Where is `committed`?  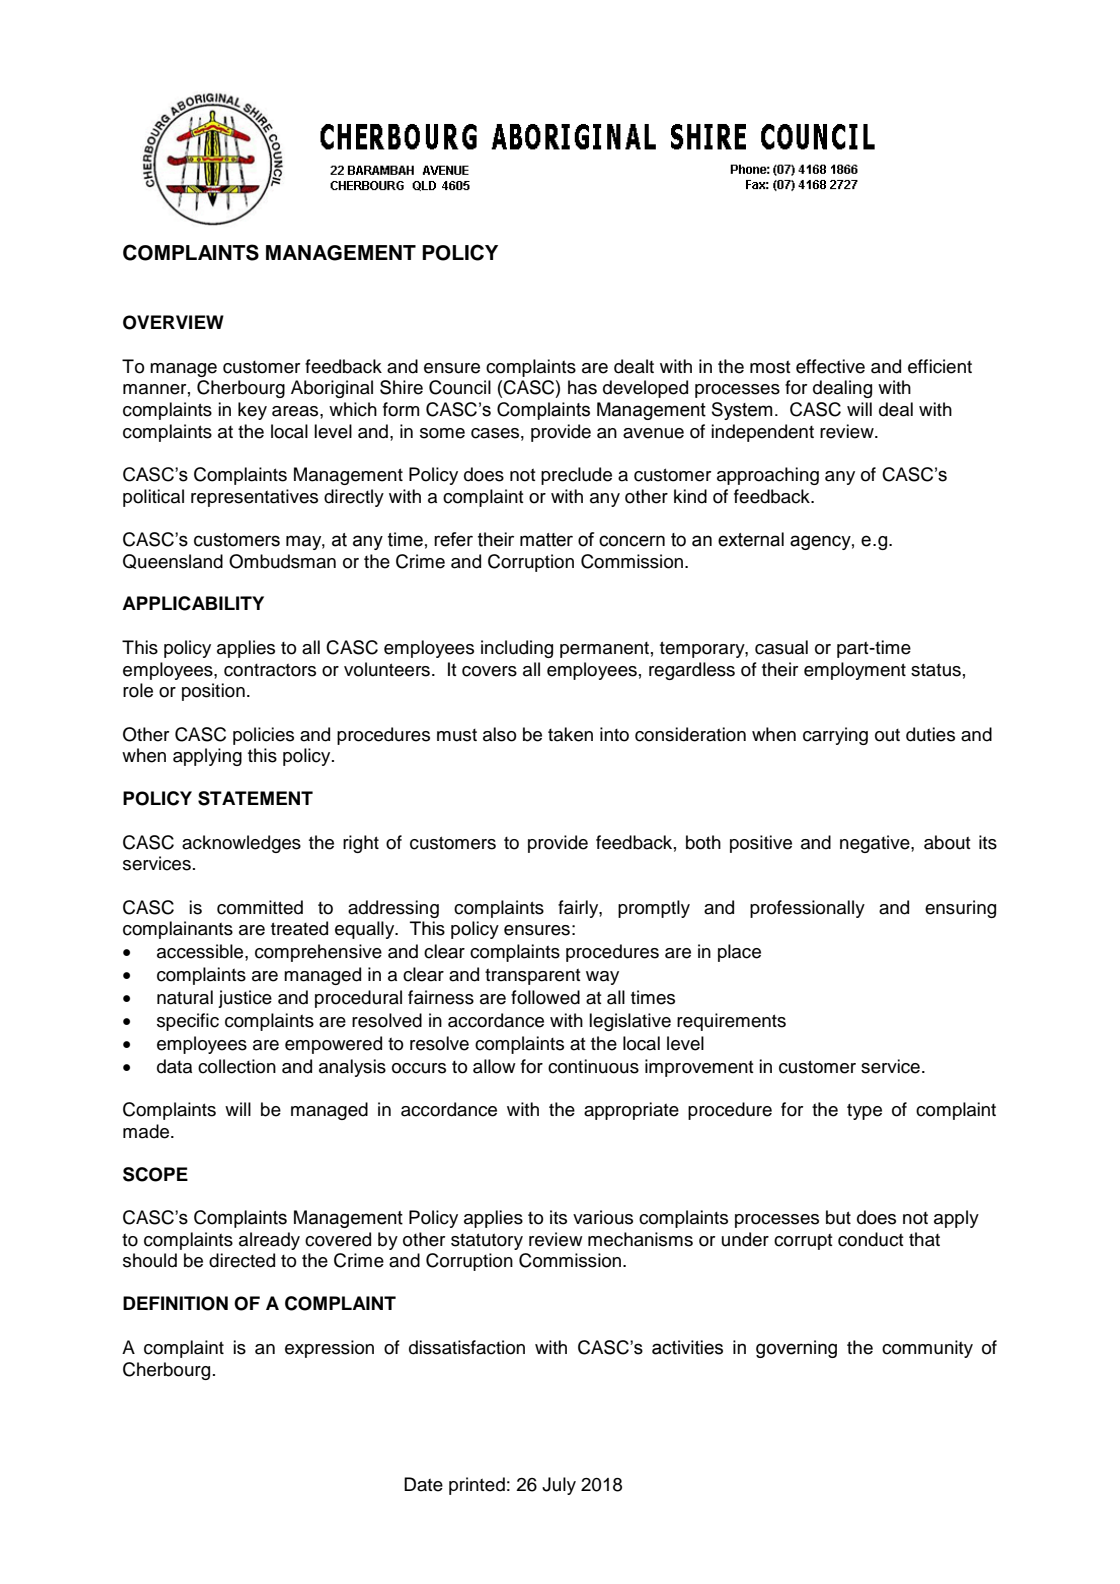
committed is located at coordinates (260, 907).
